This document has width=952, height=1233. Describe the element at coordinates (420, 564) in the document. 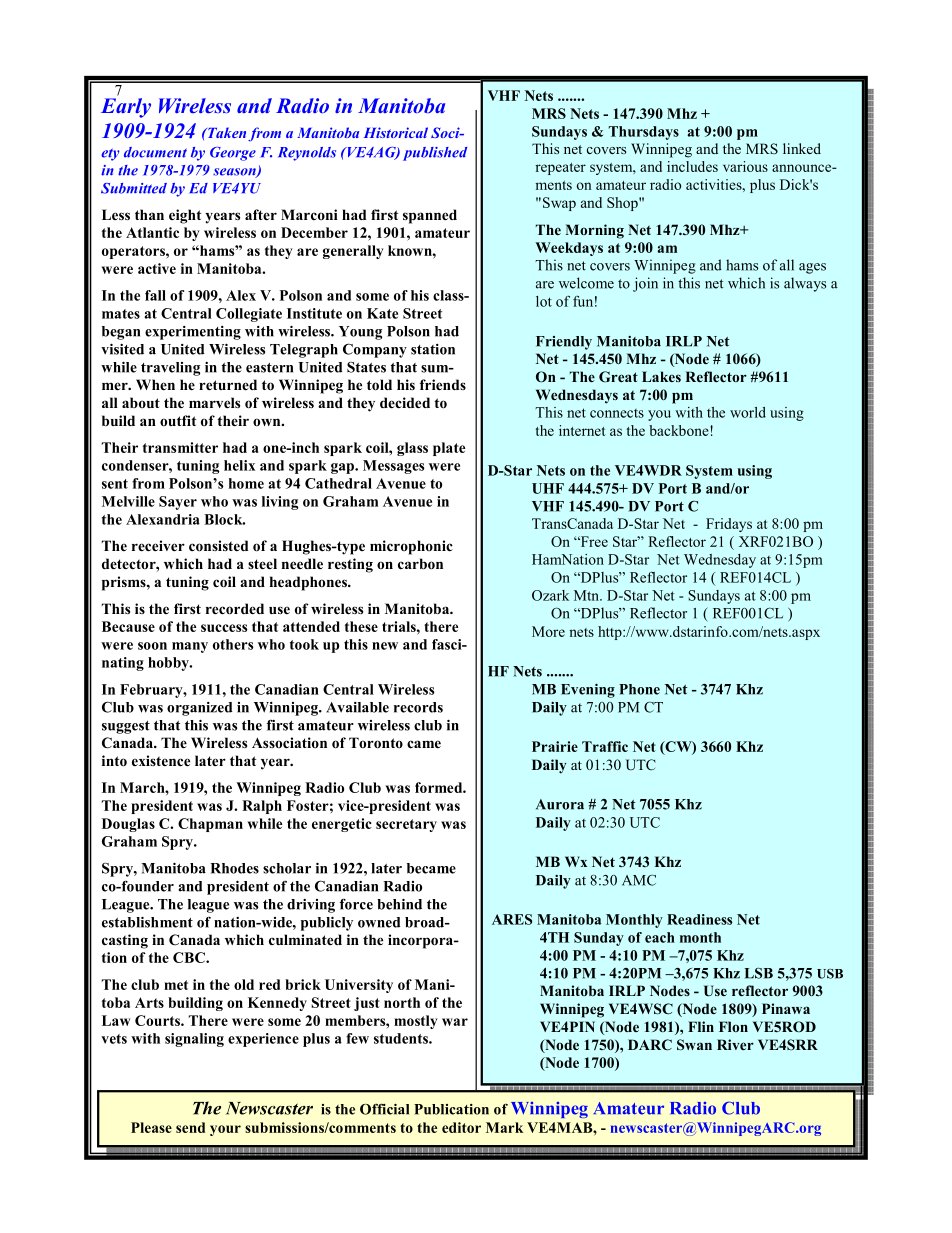

I see `carbon` at that location.
